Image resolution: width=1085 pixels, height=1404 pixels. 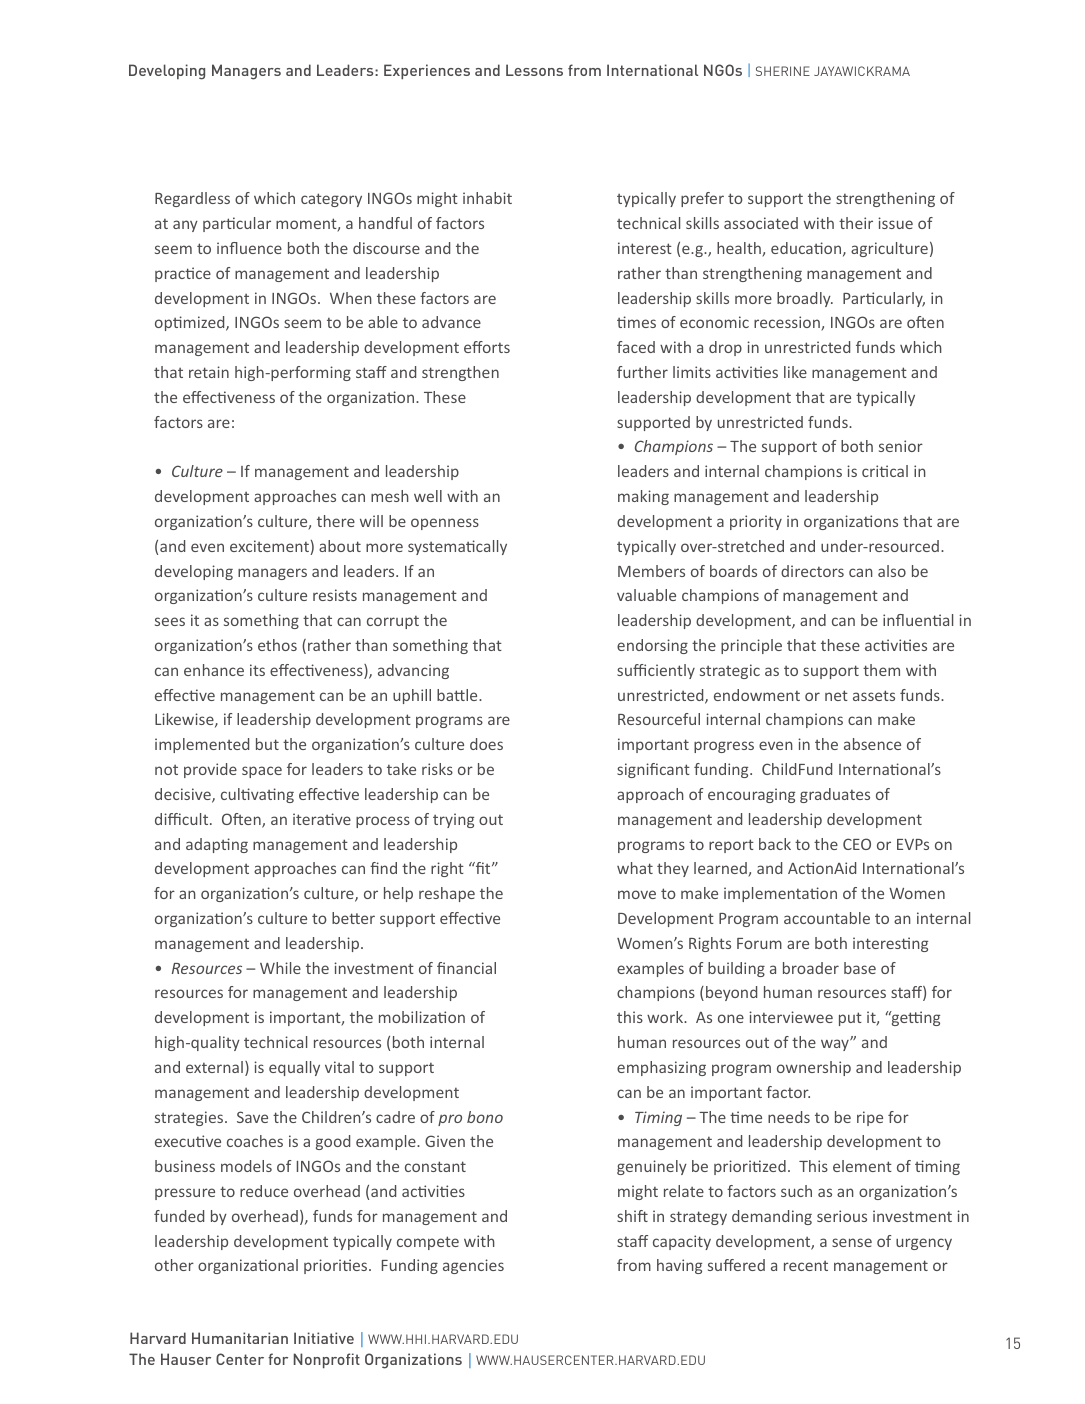 I want to click on senior, so click(x=901, y=446).
